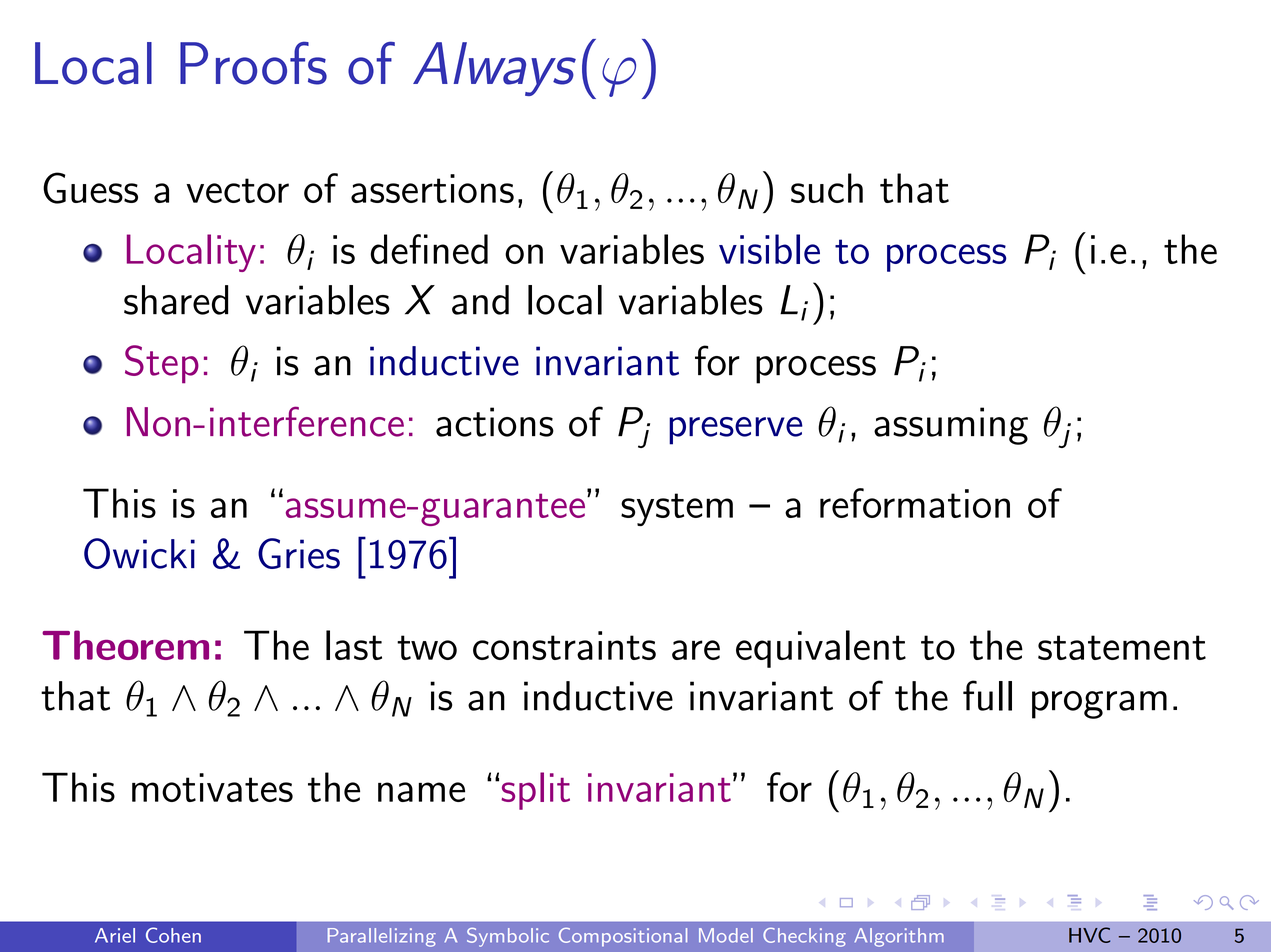 The width and height of the screenshot is (1271, 952). What do you see at coordinates (899, 937) in the screenshot?
I see `Algorithm` at bounding box center [899, 937].
